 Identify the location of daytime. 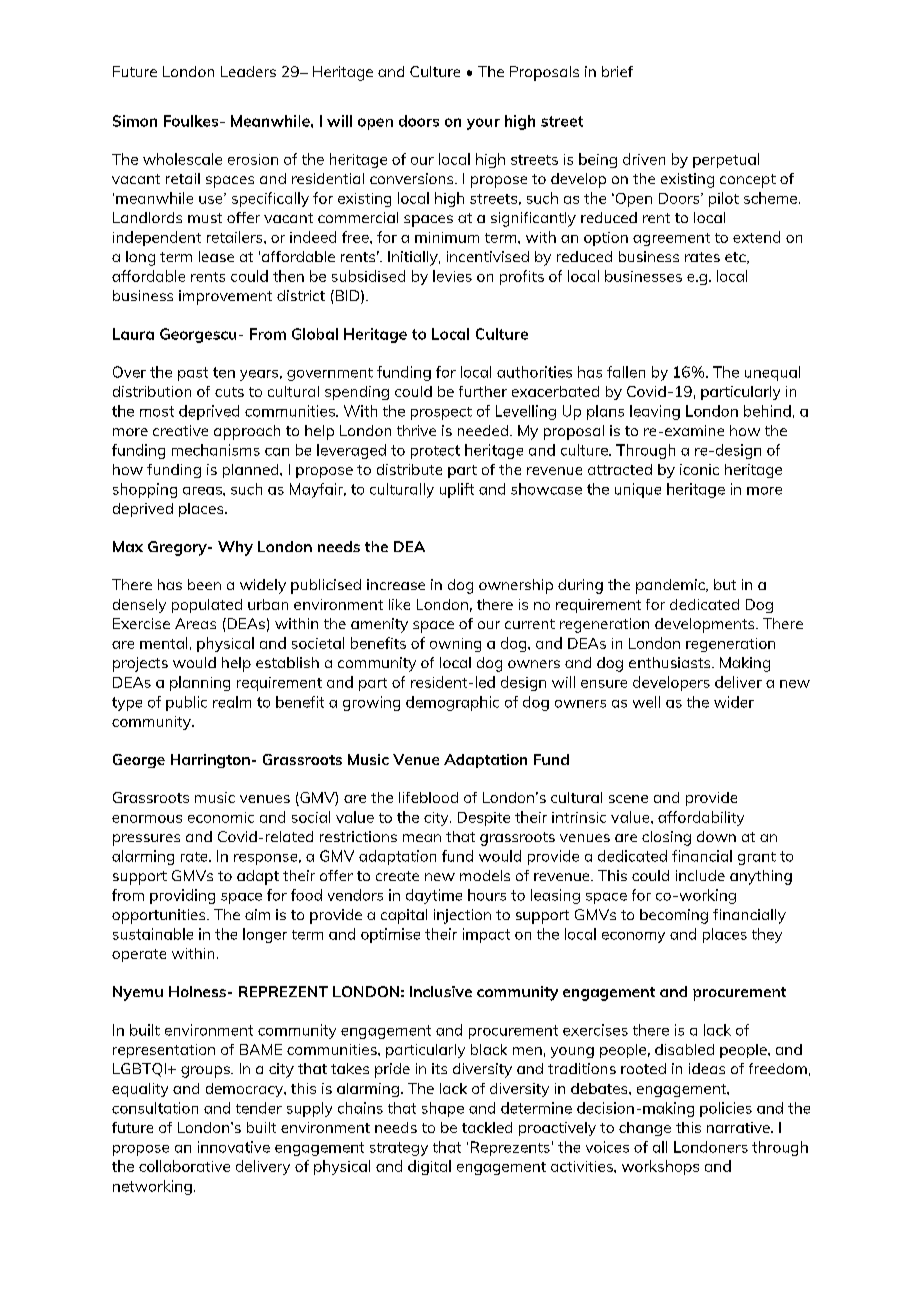
(434, 896).
